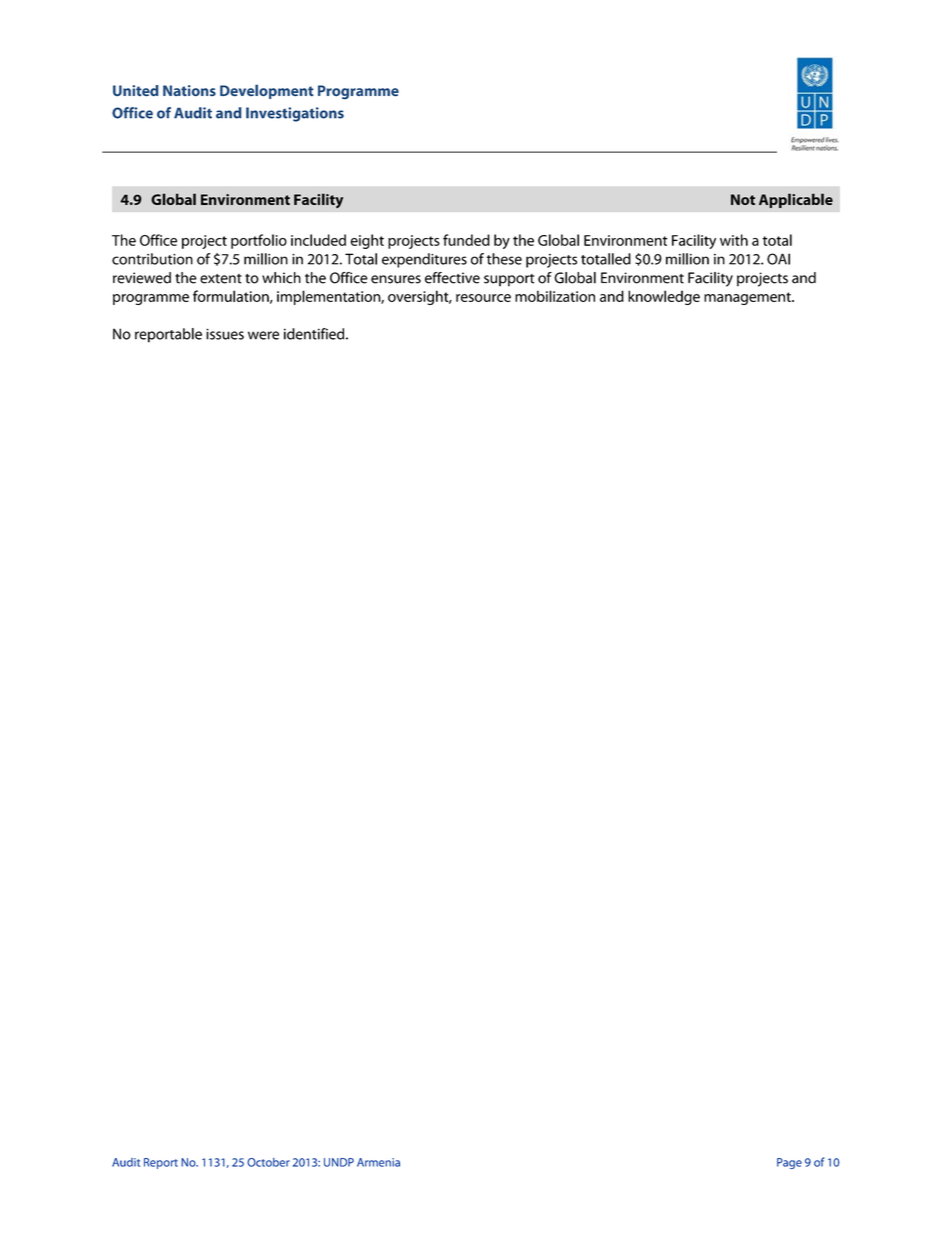  I want to click on Nations, so click(189, 90).
